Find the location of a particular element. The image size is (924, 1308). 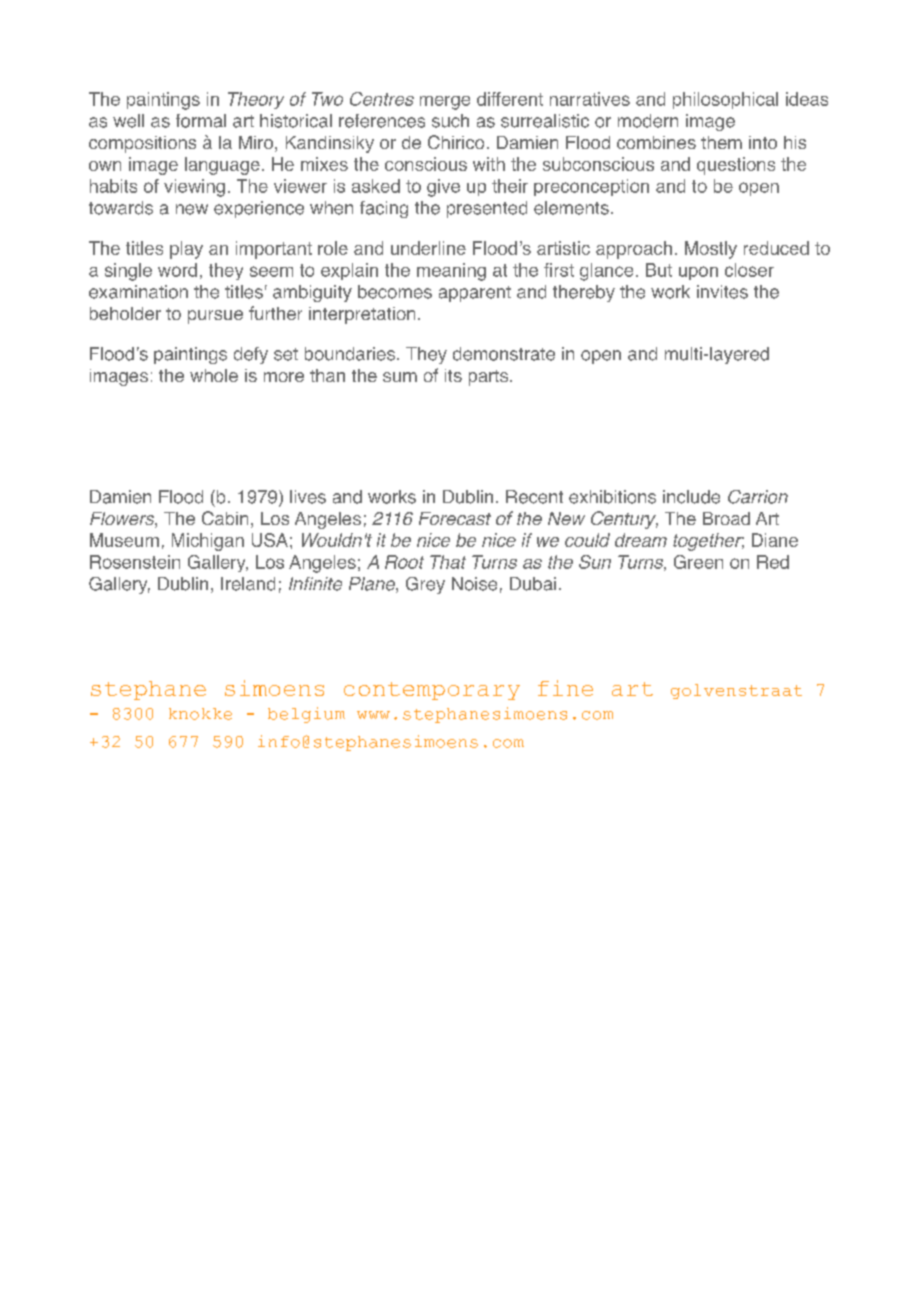

such is located at coordinates (450, 121).
